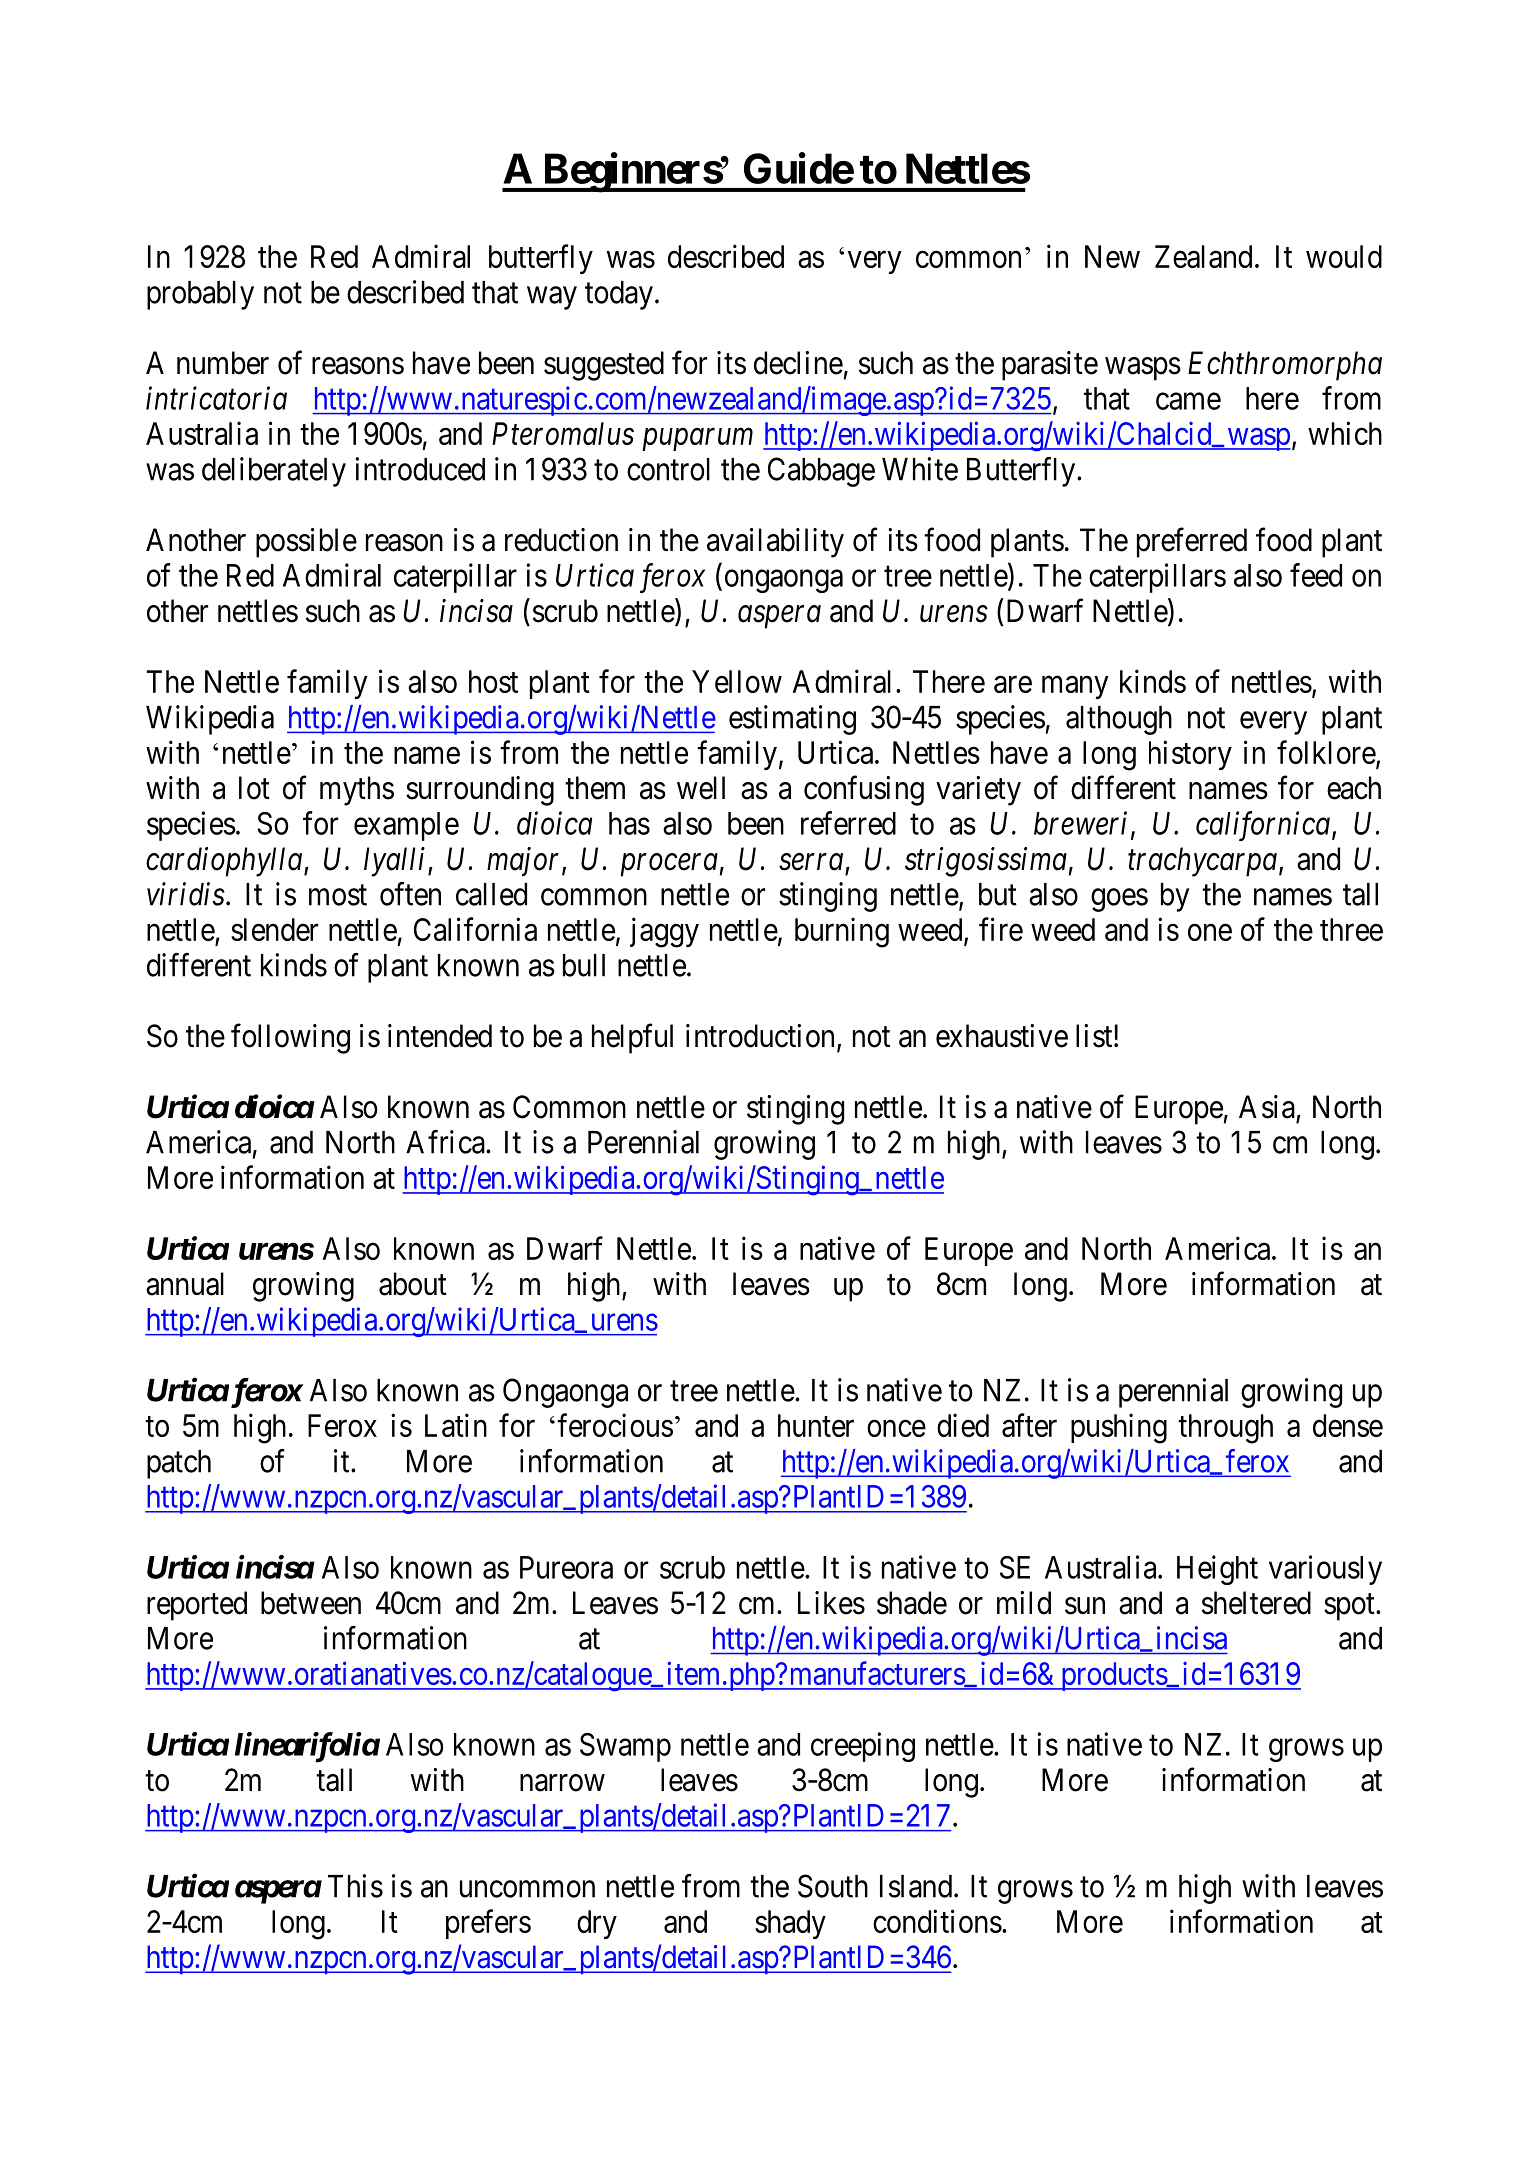 This screenshot has width=1528, height=2161. Describe the element at coordinates (254, 788) in the screenshot. I see `lot` at that location.
